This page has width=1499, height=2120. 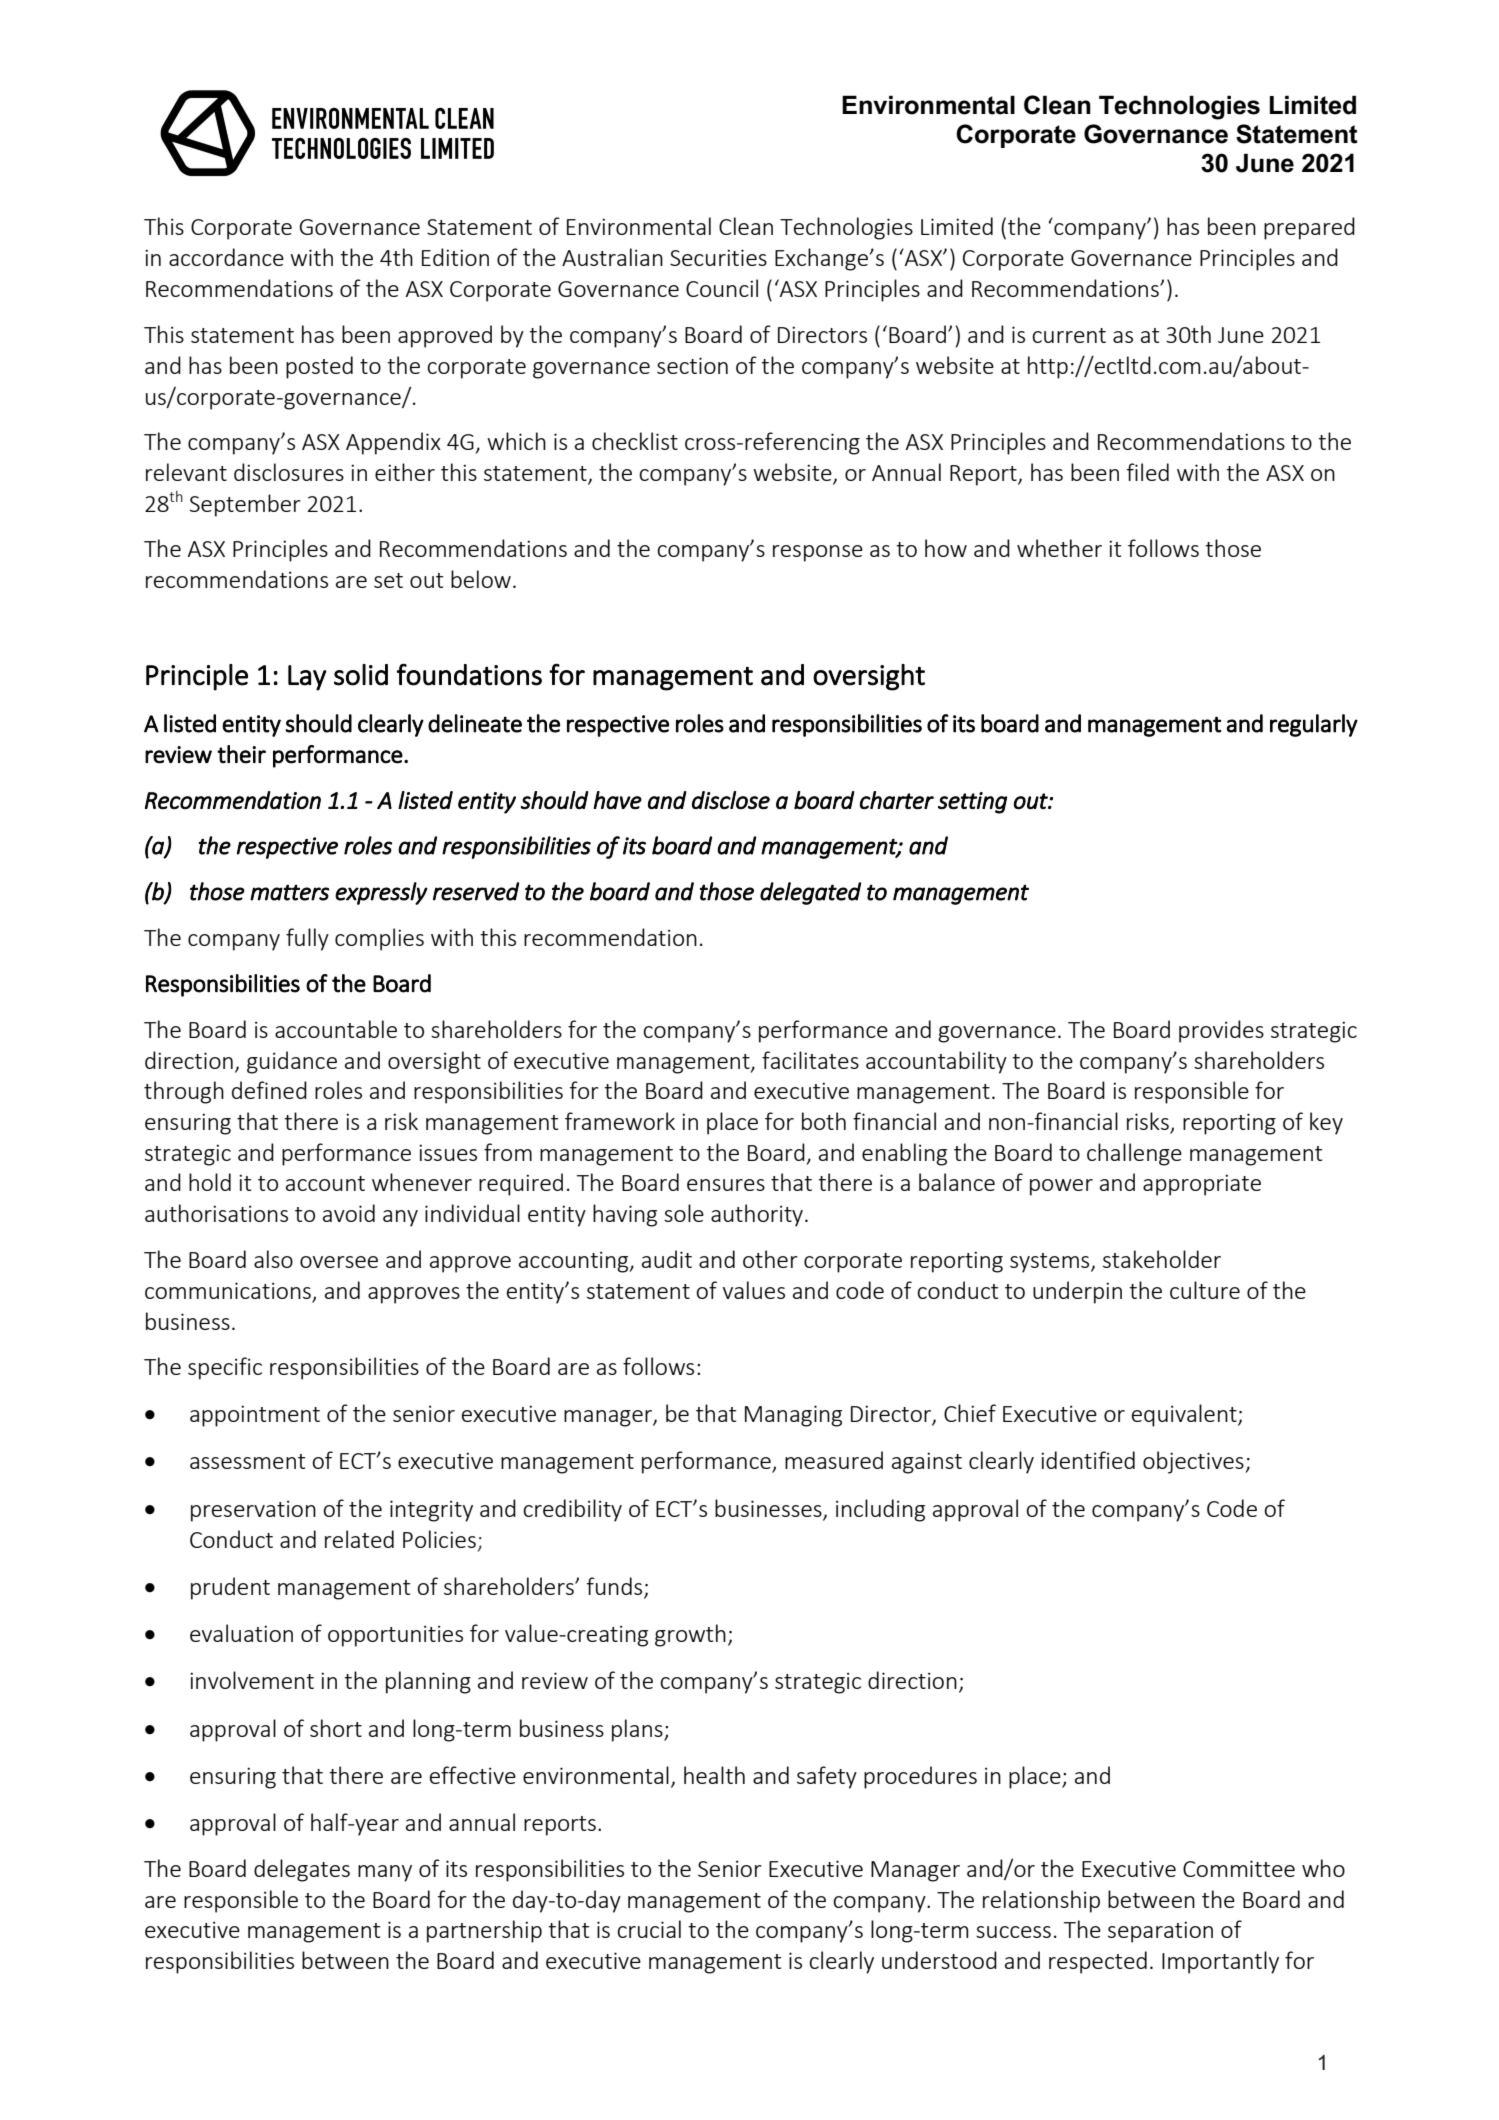 I want to click on delegates, so click(x=302, y=1870).
